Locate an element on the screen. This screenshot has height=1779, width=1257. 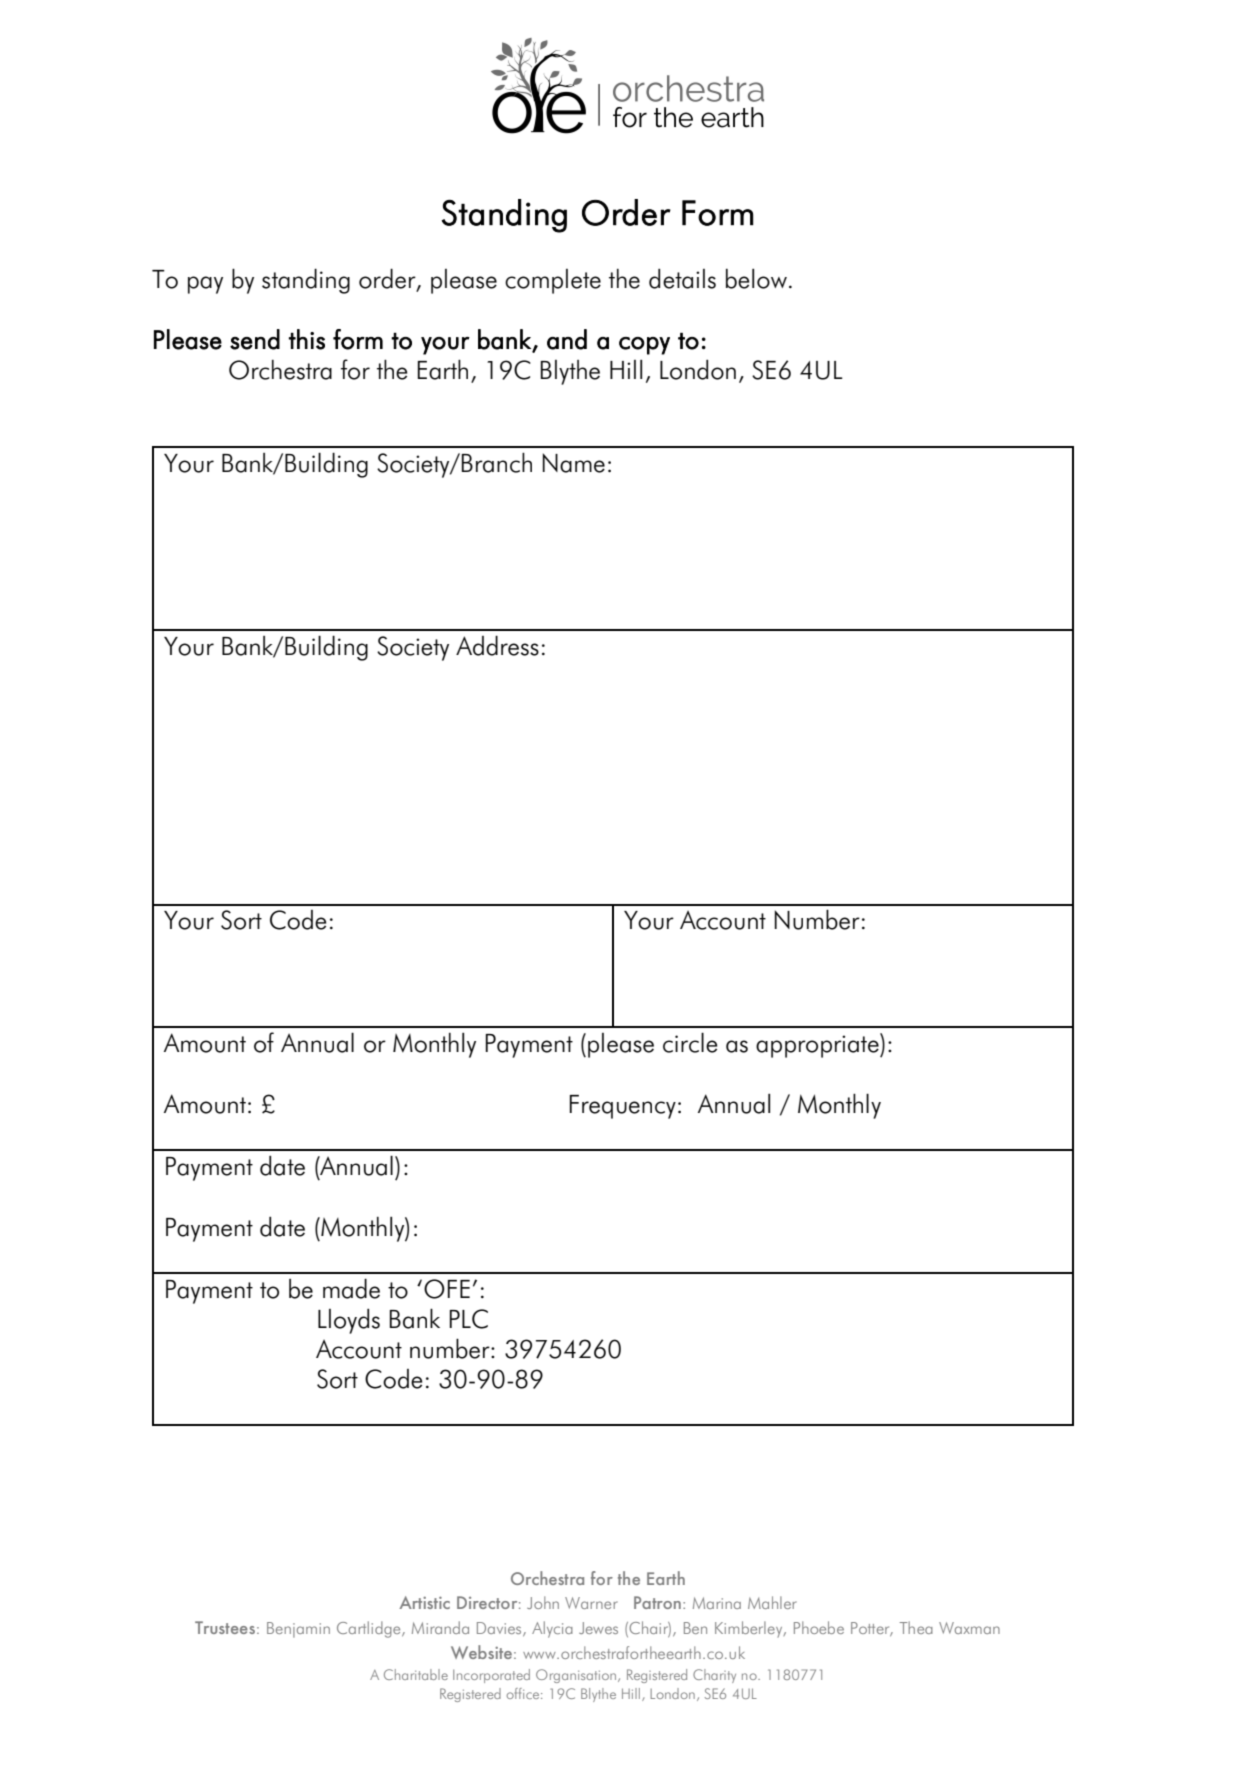
copy is located at coordinates (644, 346).
